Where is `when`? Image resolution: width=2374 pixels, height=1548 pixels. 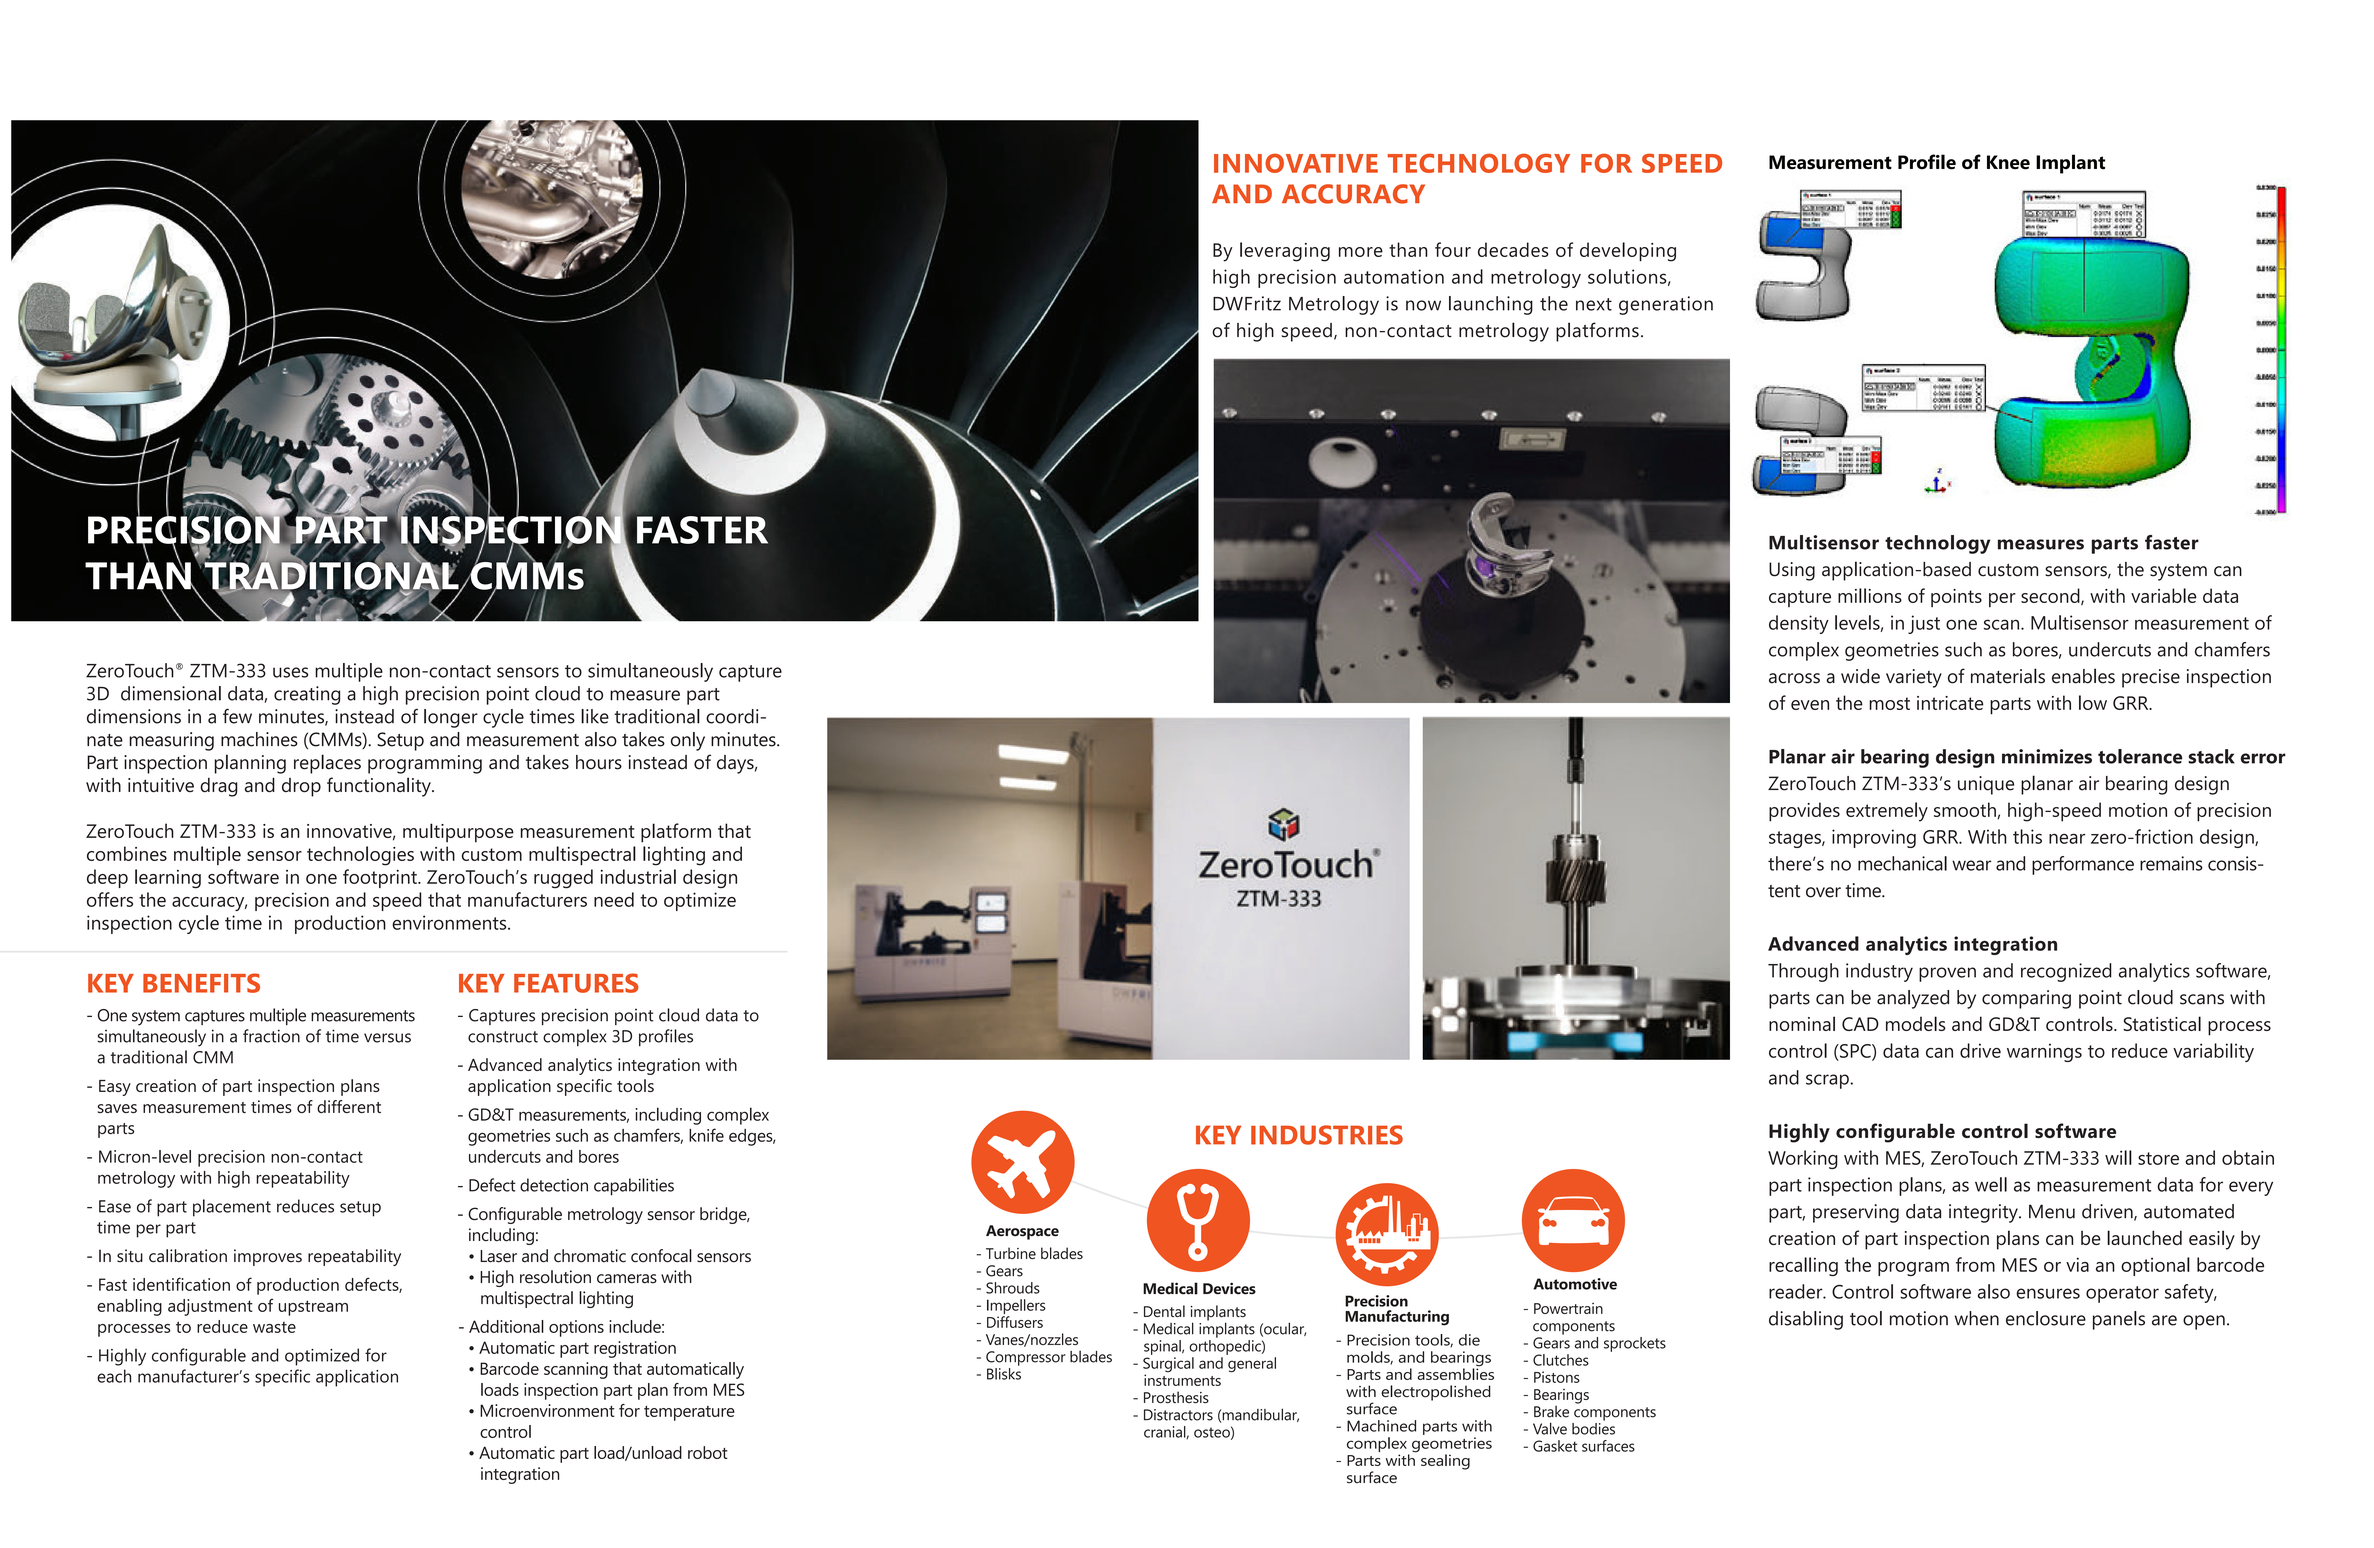 when is located at coordinates (1977, 1318).
